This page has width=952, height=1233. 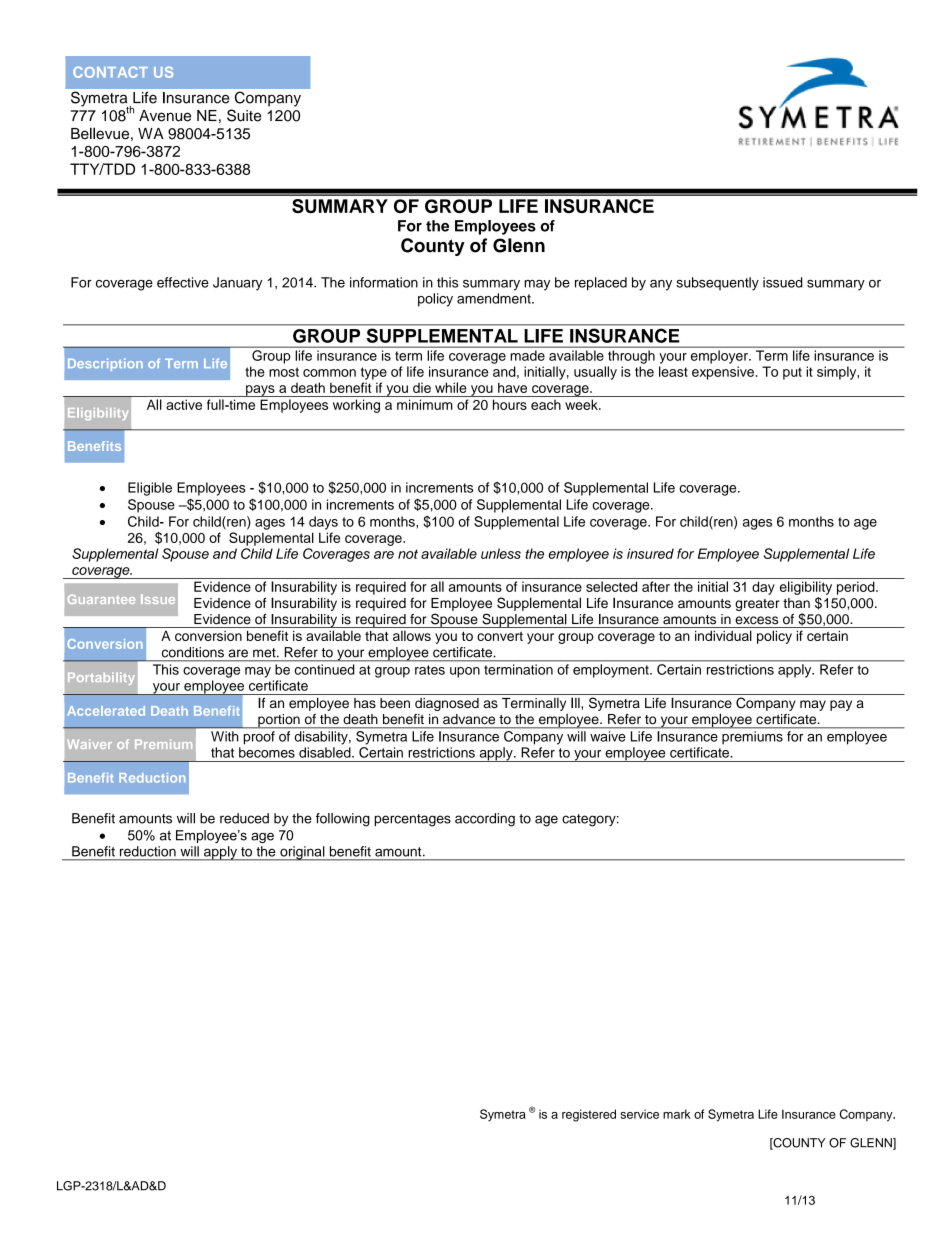 I want to click on RETIREMENT, so click(x=772, y=141).
